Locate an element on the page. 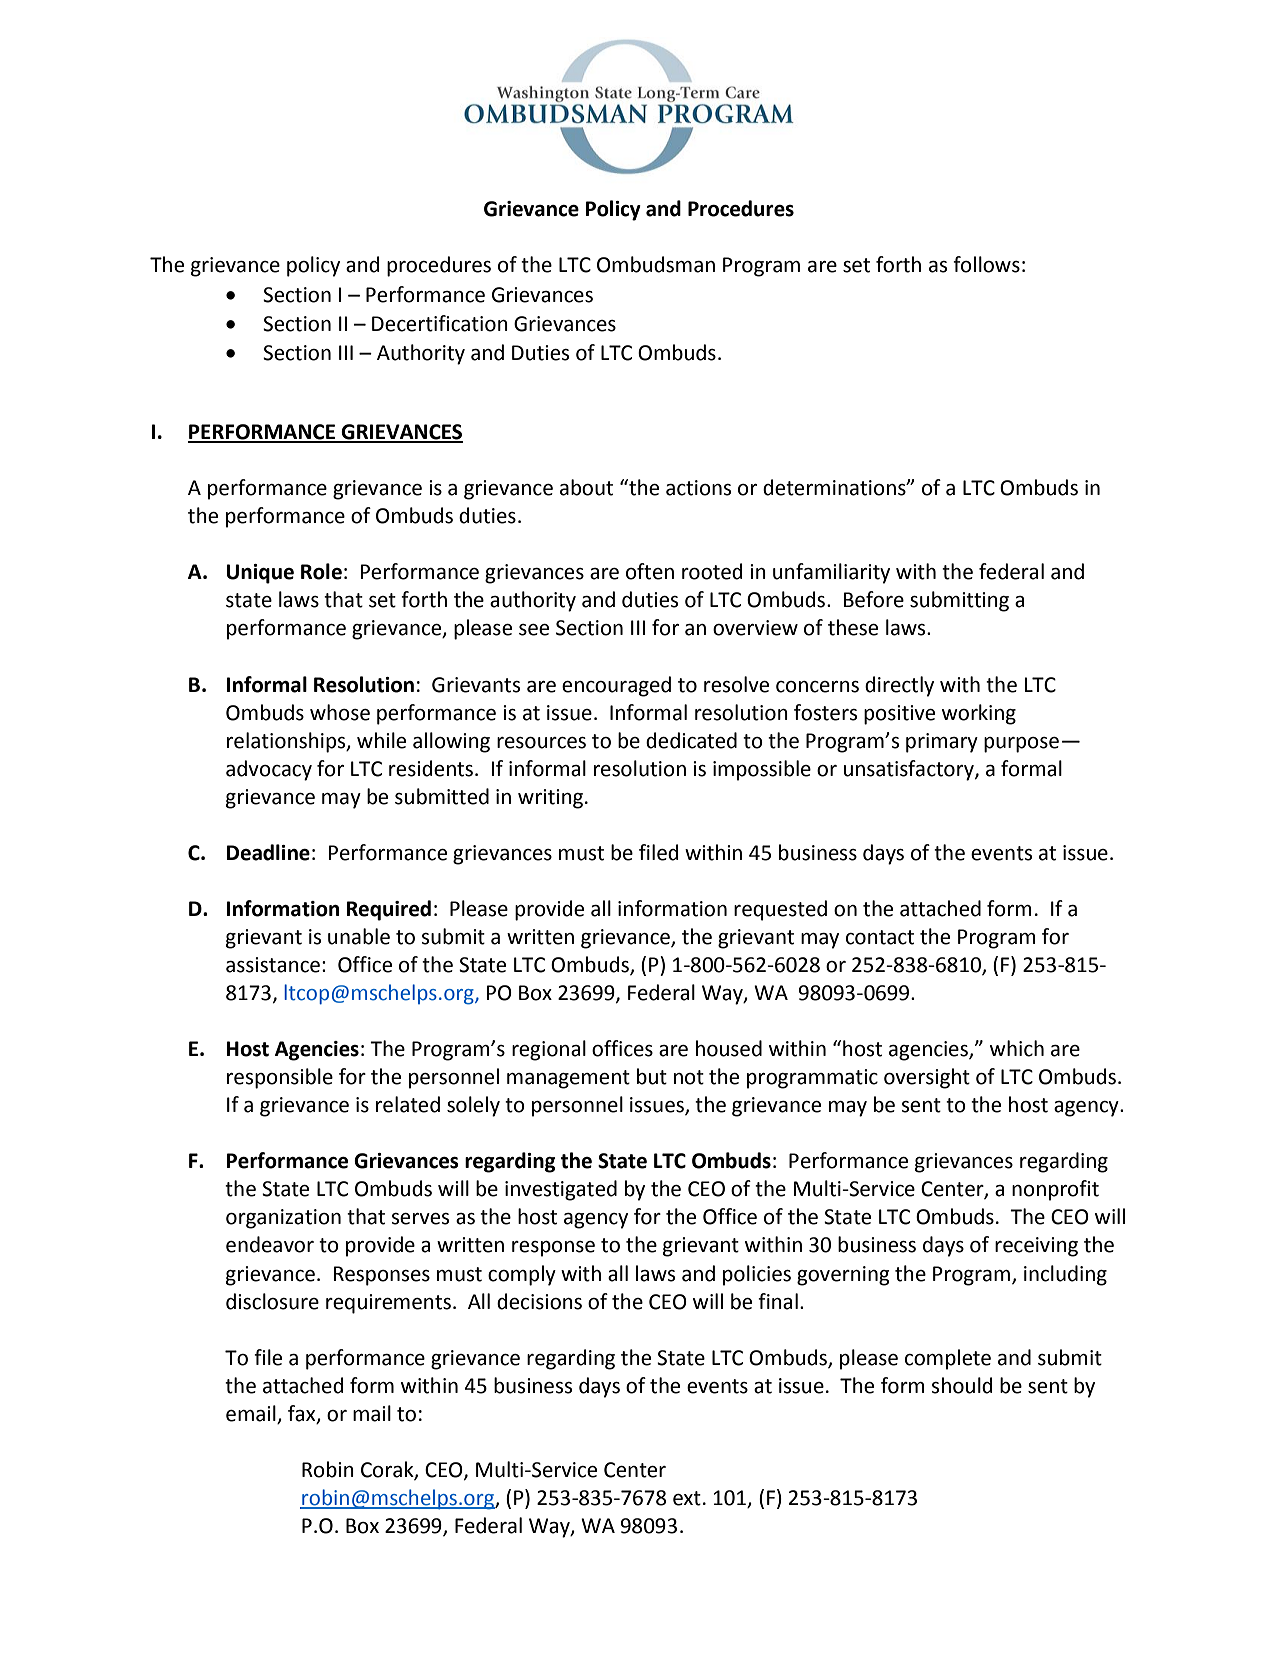 Image resolution: width=1278 pixels, height=1654 pixels. Role is located at coordinates (321, 571).
